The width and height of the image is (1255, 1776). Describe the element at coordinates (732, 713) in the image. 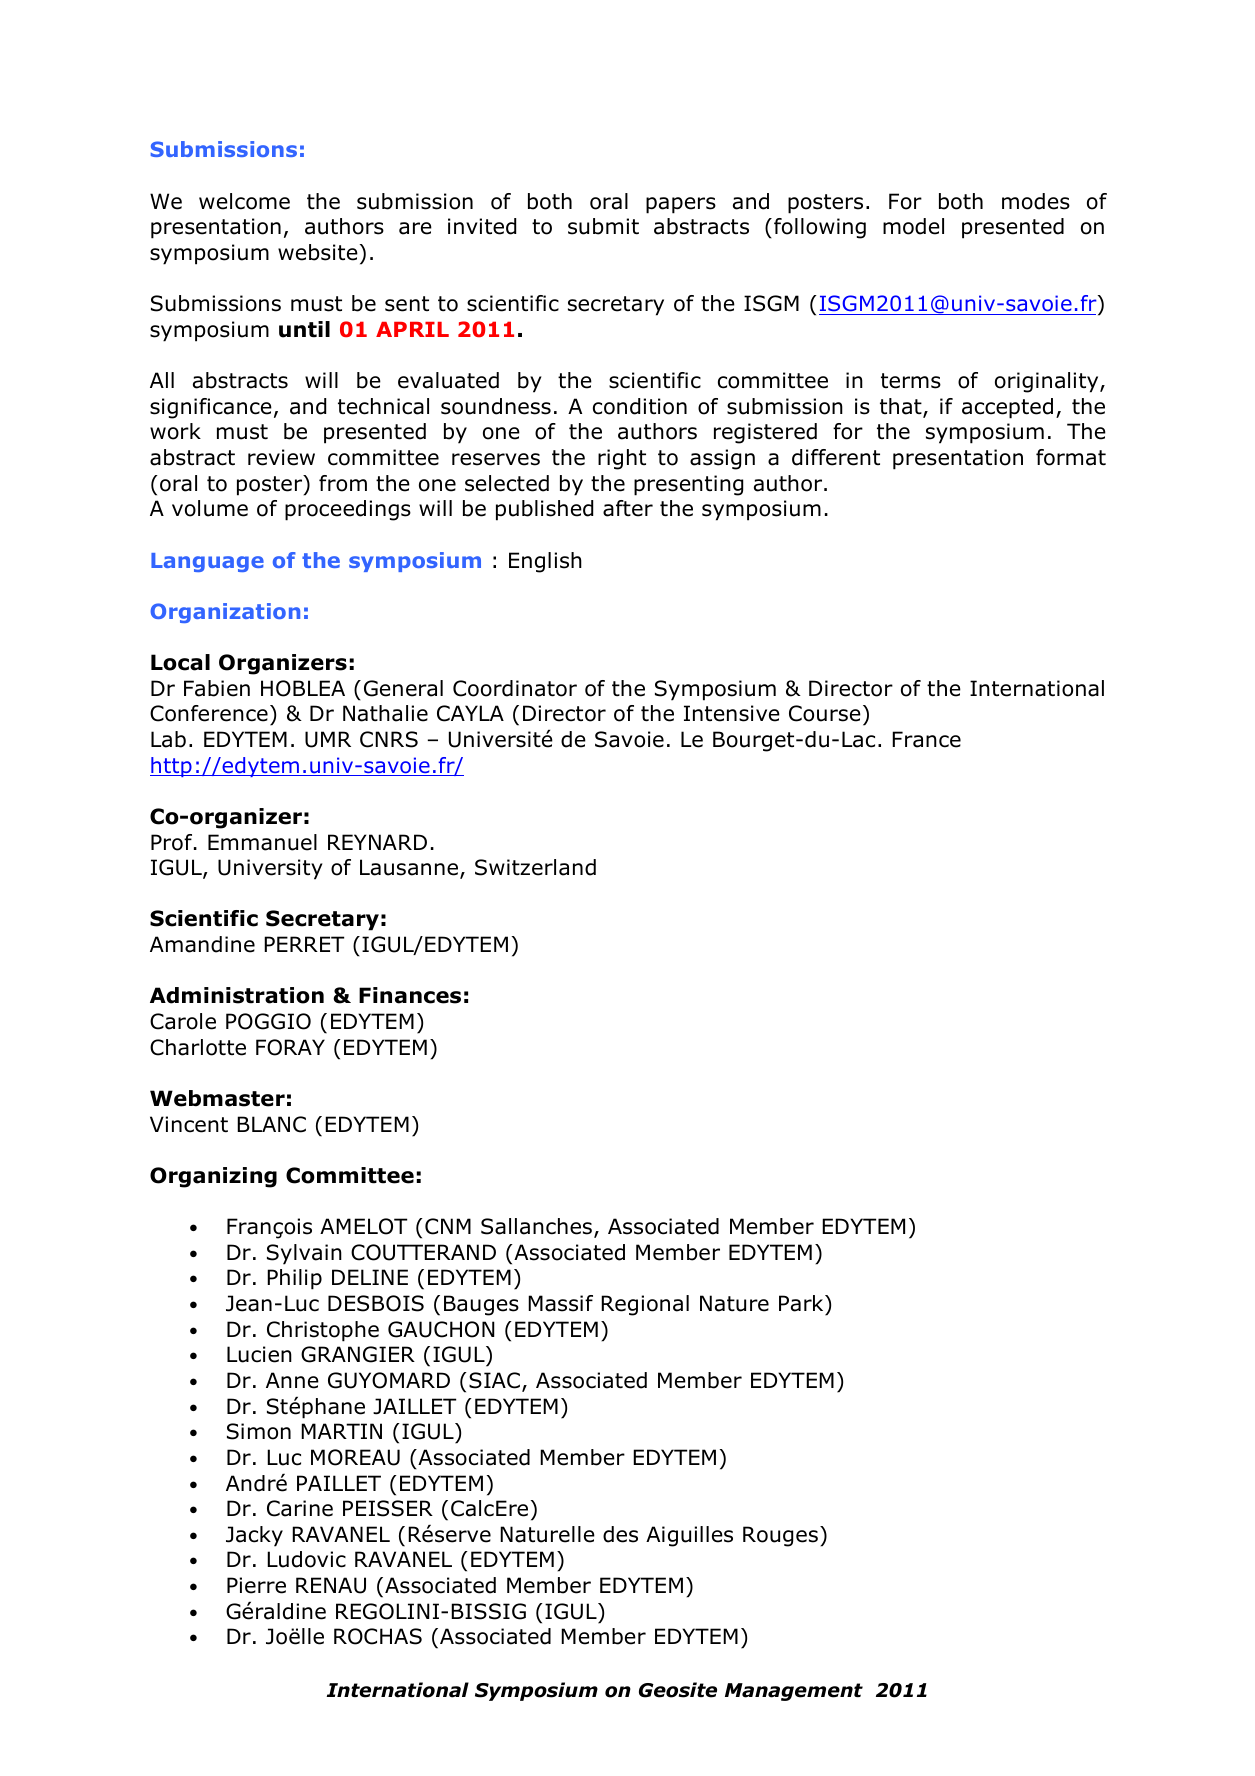

I see `Intensive` at that location.
